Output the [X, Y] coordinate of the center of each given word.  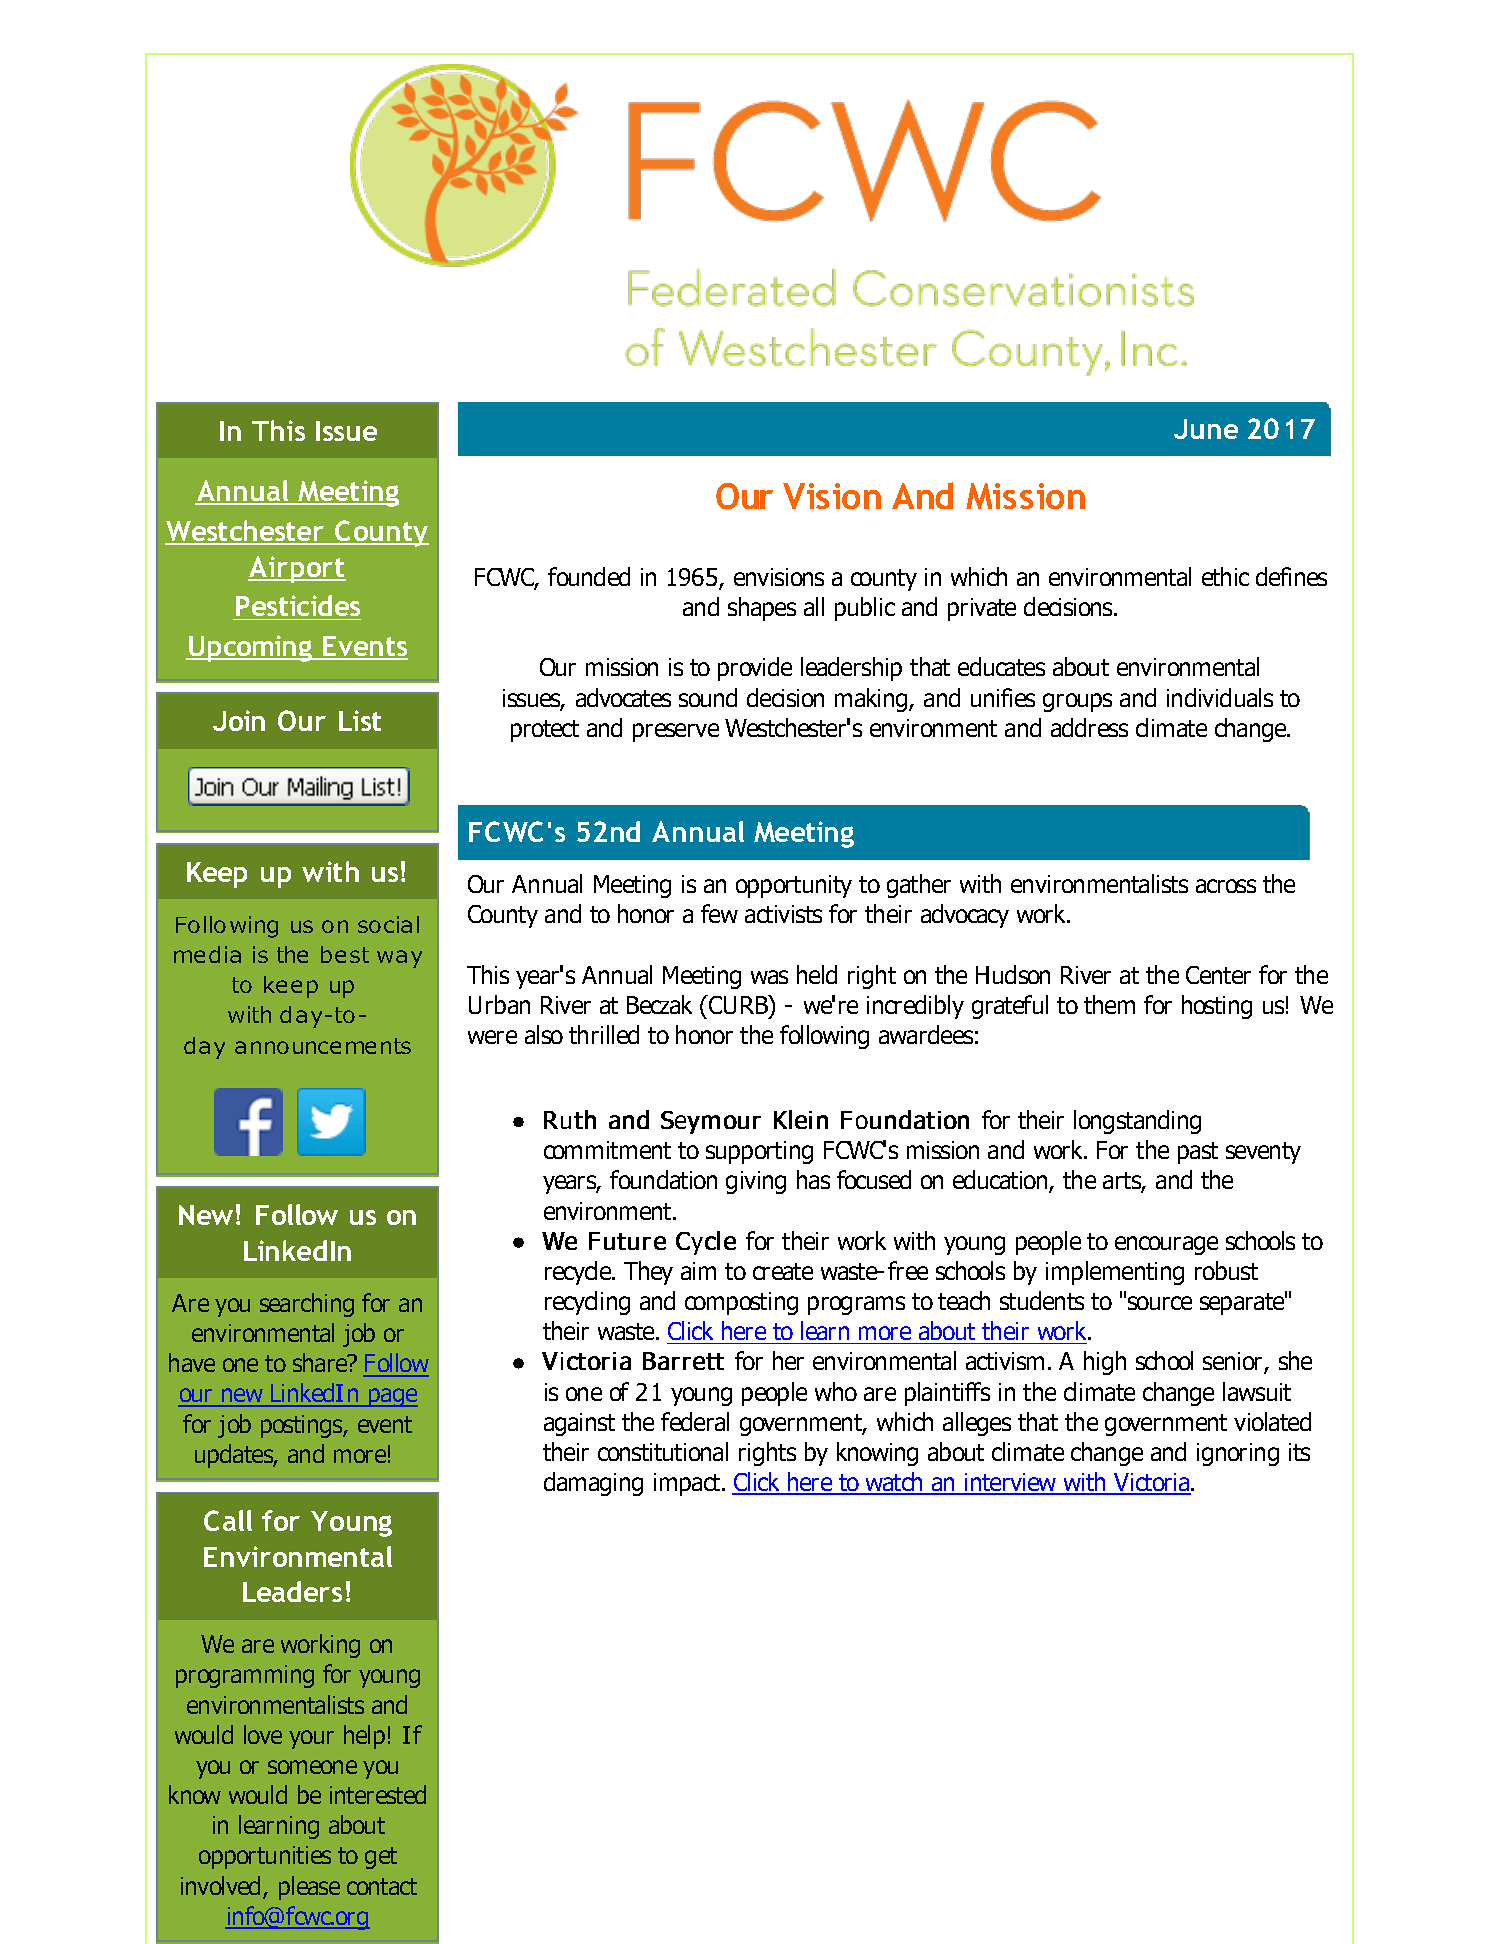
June [1206, 429]
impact [688, 1484]
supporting [759, 1152]
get [381, 1858]
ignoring [1238, 1454]
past [1198, 1153]
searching [307, 1305]
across [1226, 886]
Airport [297, 569]
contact [382, 1886]
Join [239, 720]
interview [1011, 1483]
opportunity [794, 886]
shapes [762, 609]
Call [228, 1520]
